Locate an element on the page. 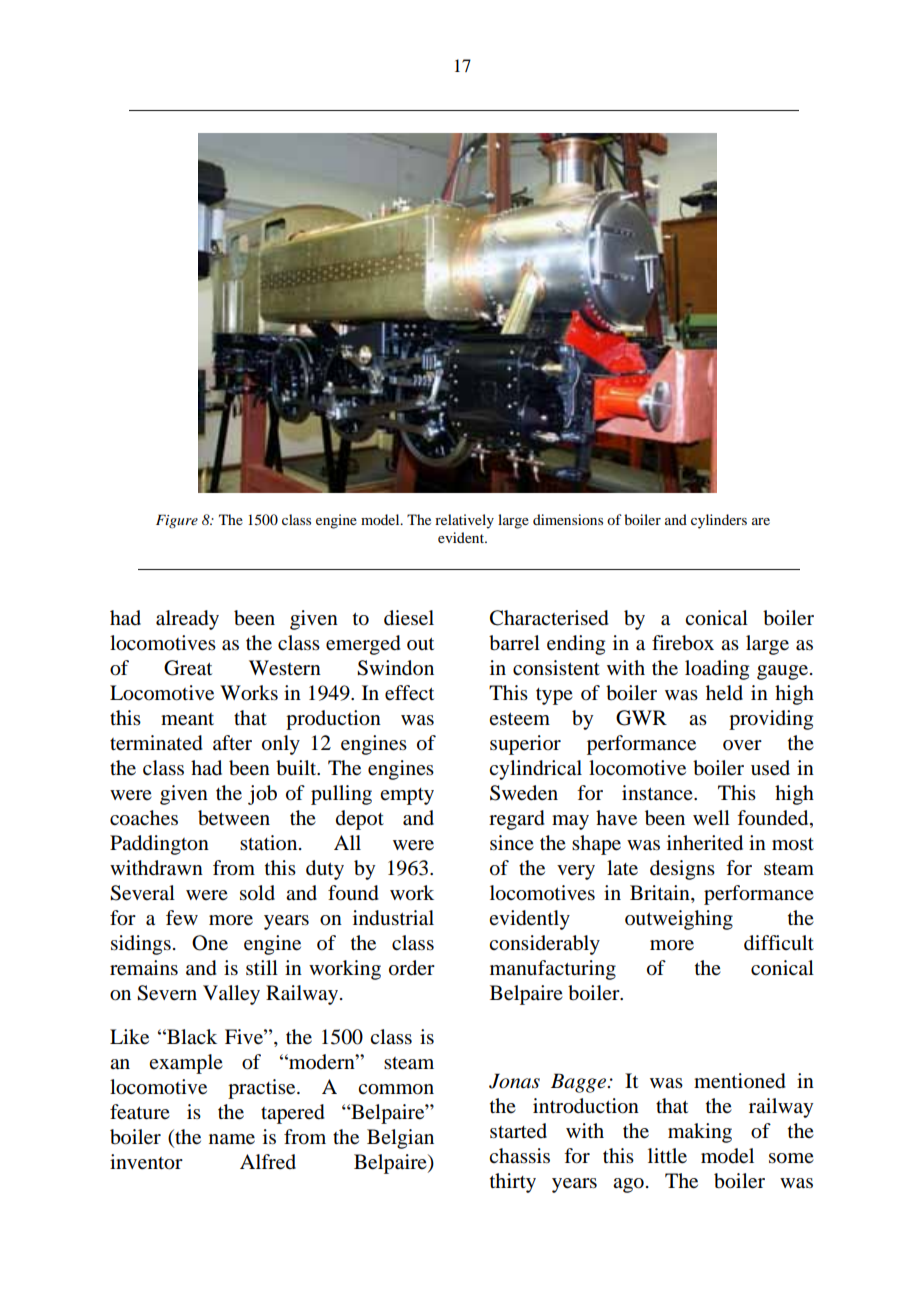  relatively is located at coordinates (464, 521).
